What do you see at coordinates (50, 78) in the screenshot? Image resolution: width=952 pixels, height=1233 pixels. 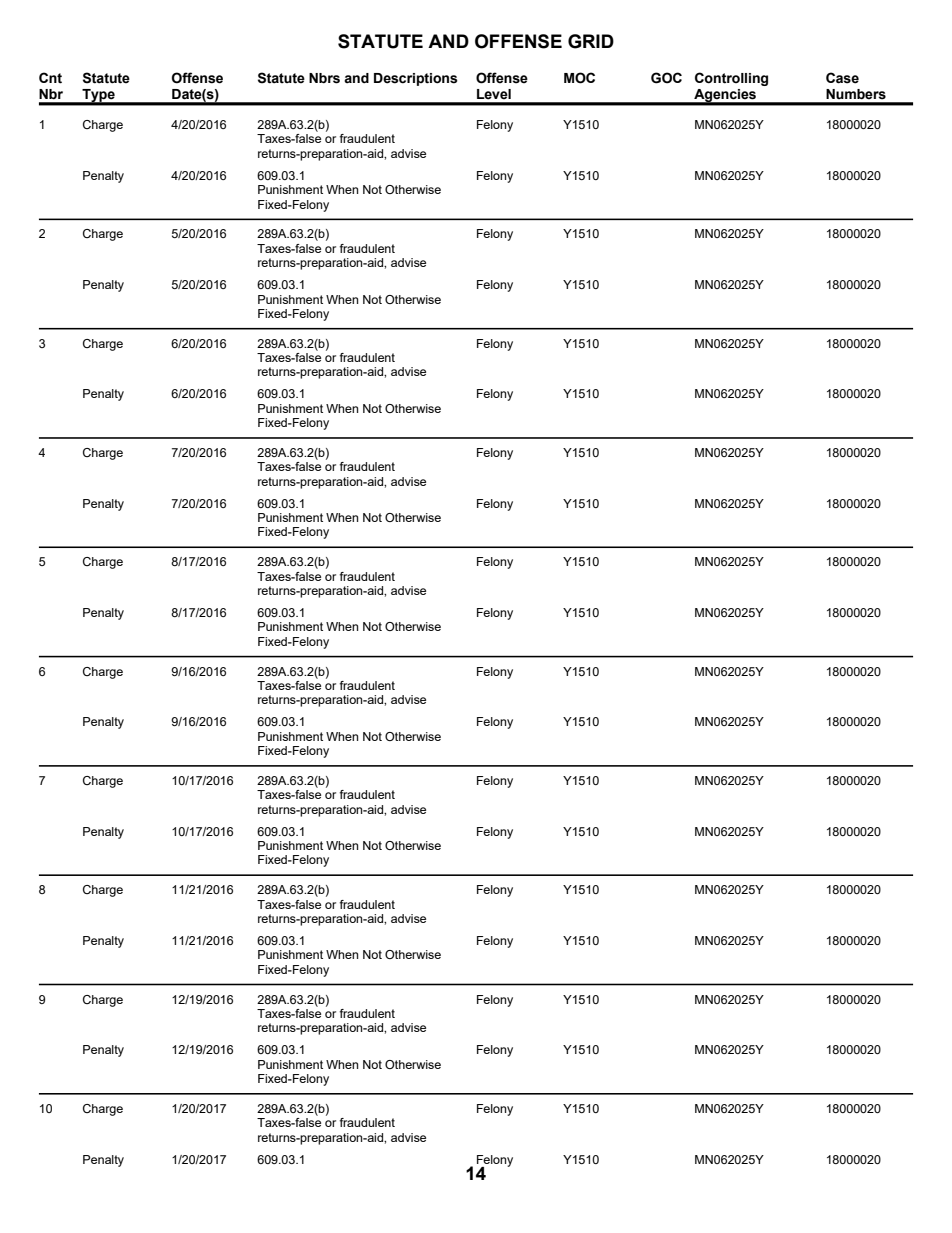 I see `Cnt` at bounding box center [50, 78].
